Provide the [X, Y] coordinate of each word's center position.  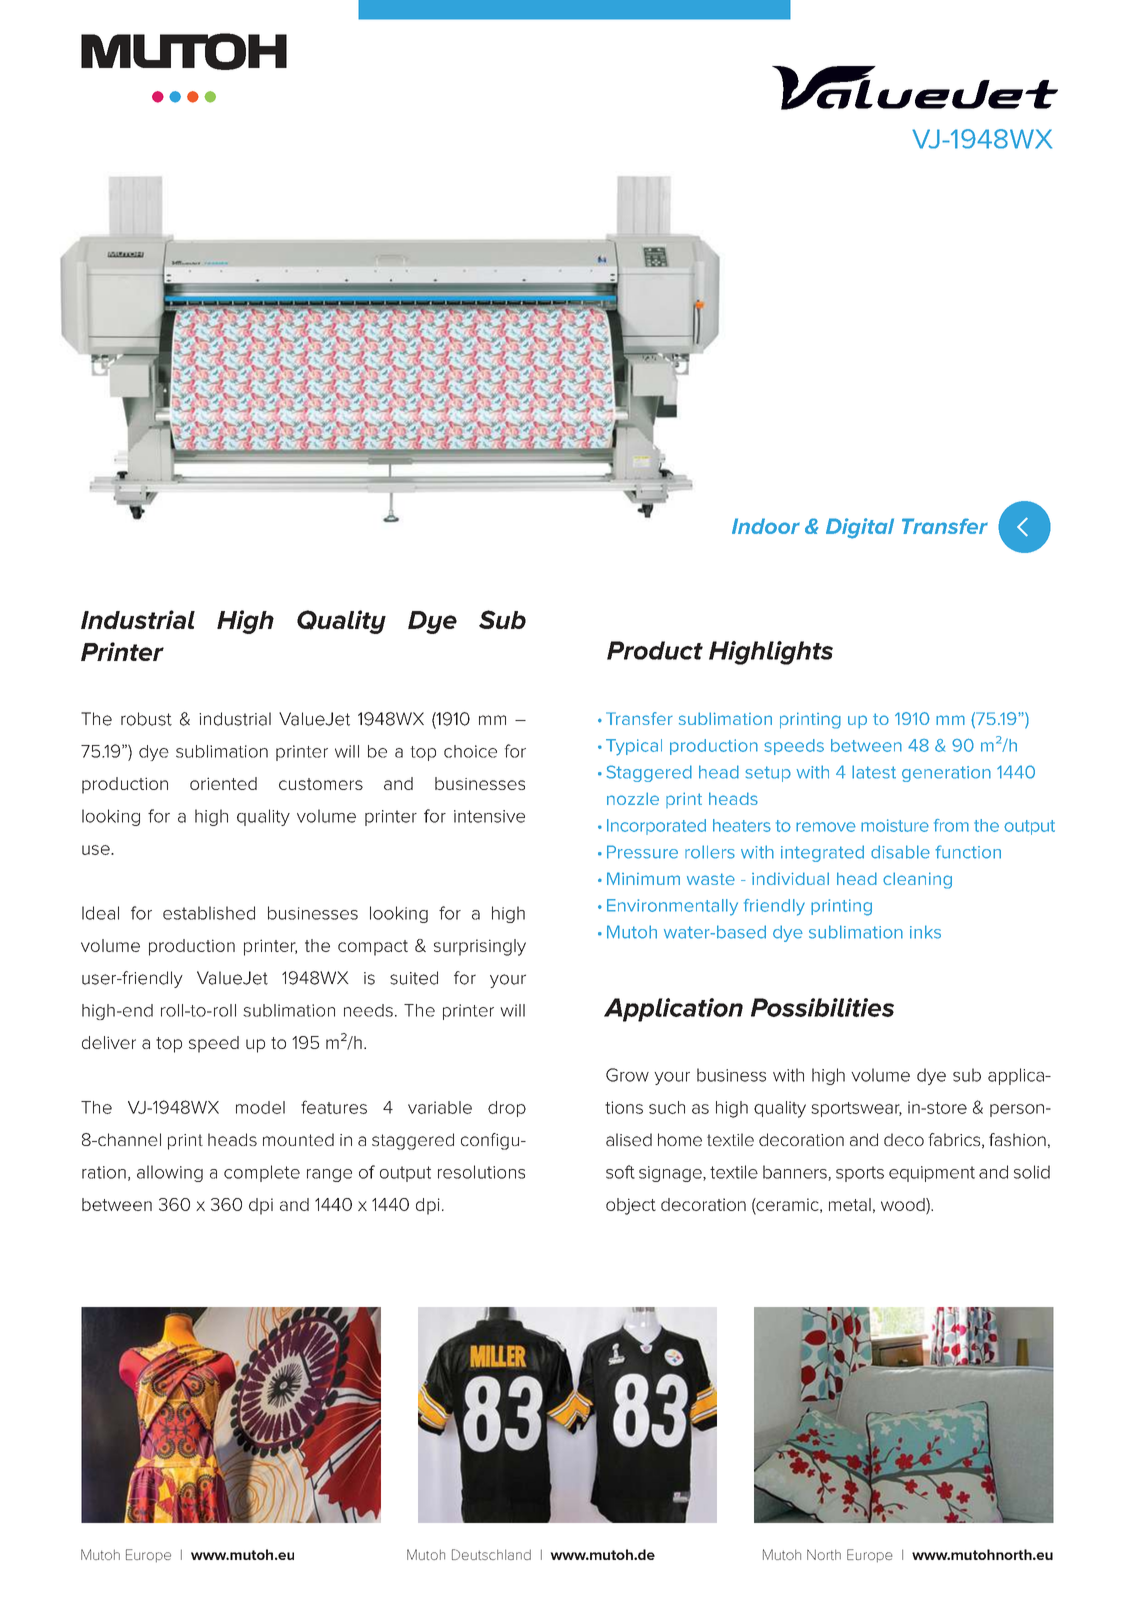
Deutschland [491, 1554]
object [631, 1206]
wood [904, 1204]
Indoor [766, 526]
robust [146, 719]
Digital [860, 528]
